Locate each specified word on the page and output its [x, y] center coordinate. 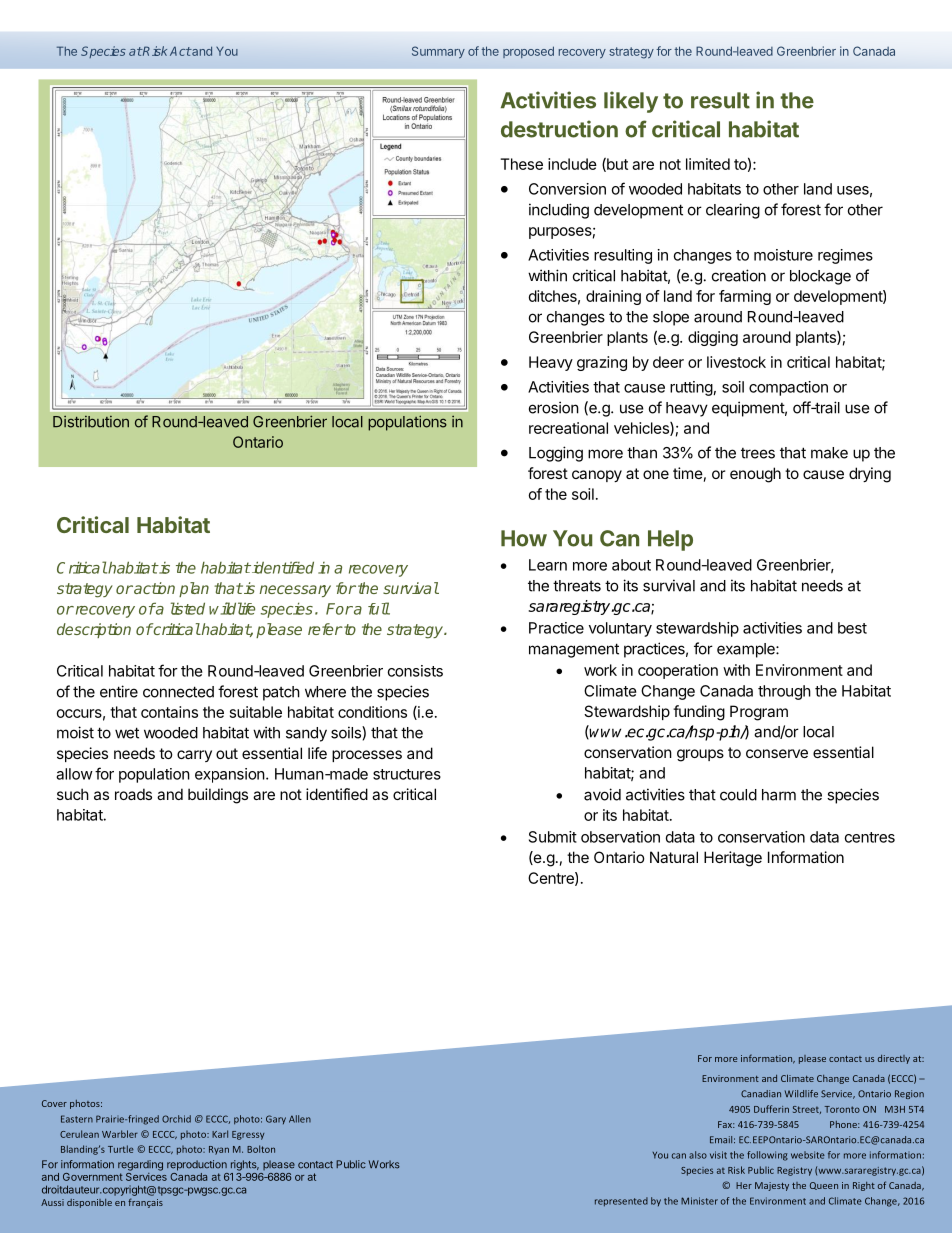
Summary [438, 52]
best [852, 628]
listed [188, 608]
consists [415, 671]
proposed [528, 52]
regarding [140, 1165]
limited [708, 164]
